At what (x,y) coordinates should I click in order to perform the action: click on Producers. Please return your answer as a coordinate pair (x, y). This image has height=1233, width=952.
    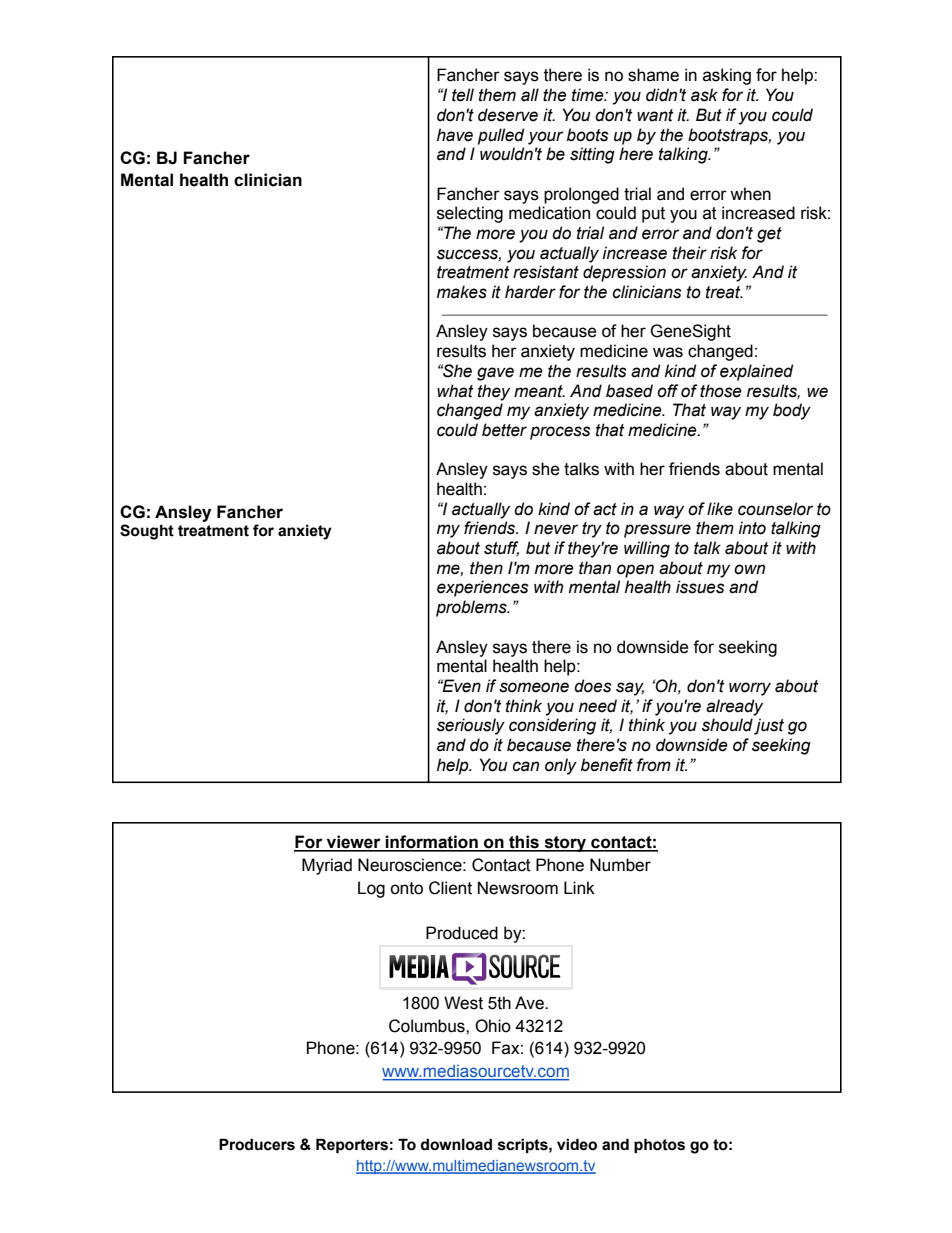
    Looking at the image, I should click on (257, 1144).
